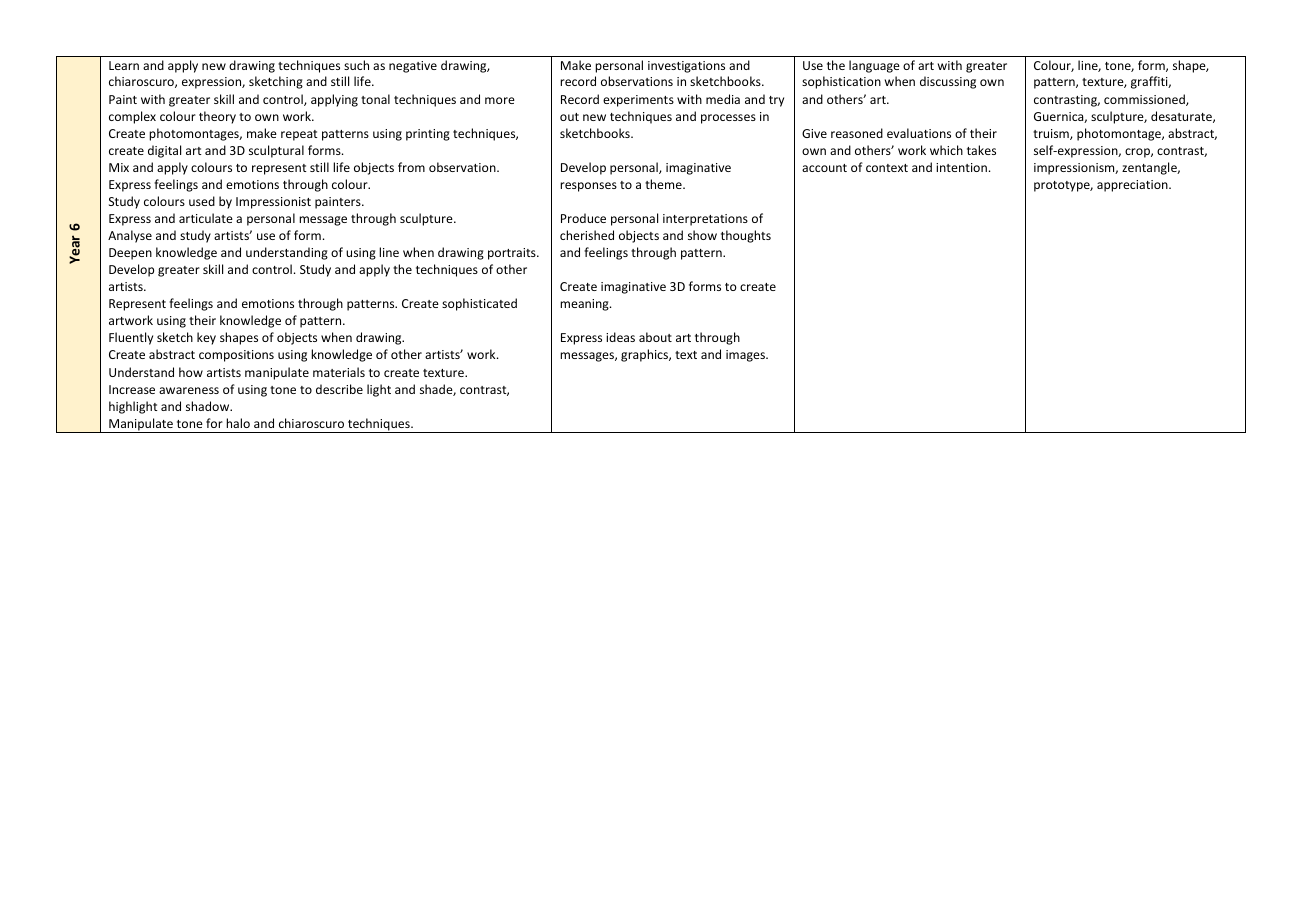 This image has width=1308, height=924. What do you see at coordinates (948, 82) in the image?
I see `discussing` at bounding box center [948, 82].
